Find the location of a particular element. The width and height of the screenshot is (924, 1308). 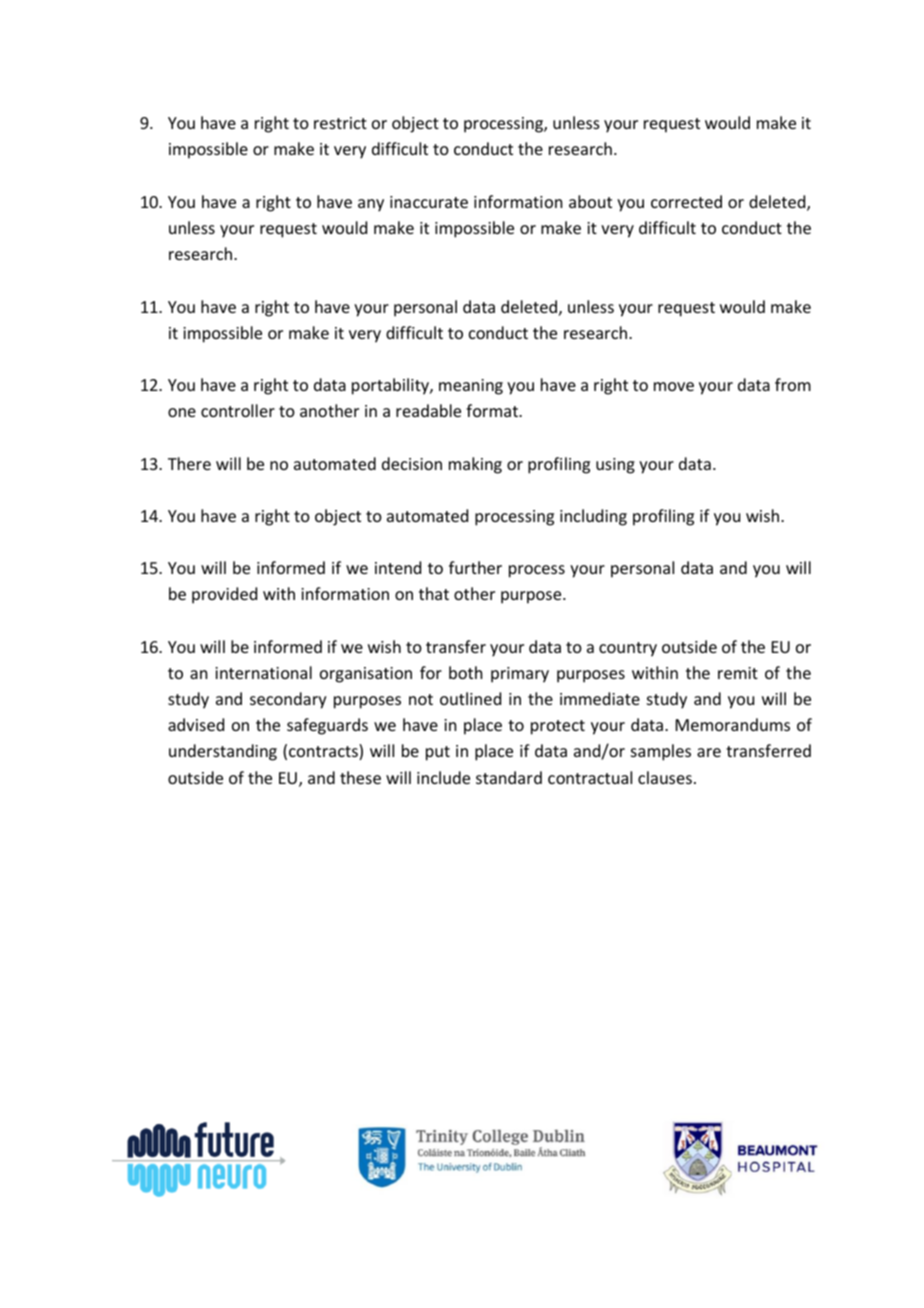

There is located at coordinates (189, 463).
